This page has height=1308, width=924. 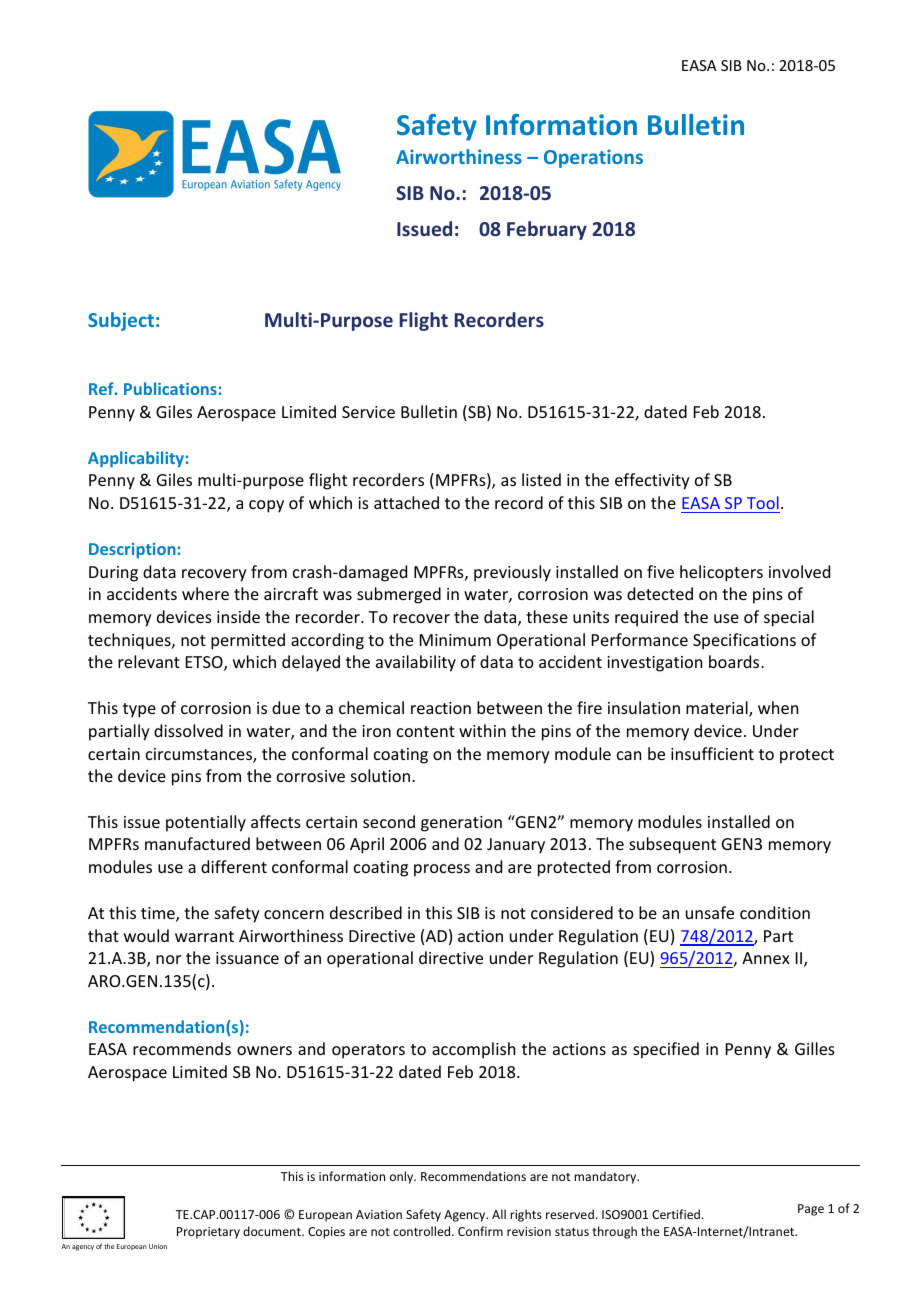 I want to click on Tool, so click(x=763, y=502).
